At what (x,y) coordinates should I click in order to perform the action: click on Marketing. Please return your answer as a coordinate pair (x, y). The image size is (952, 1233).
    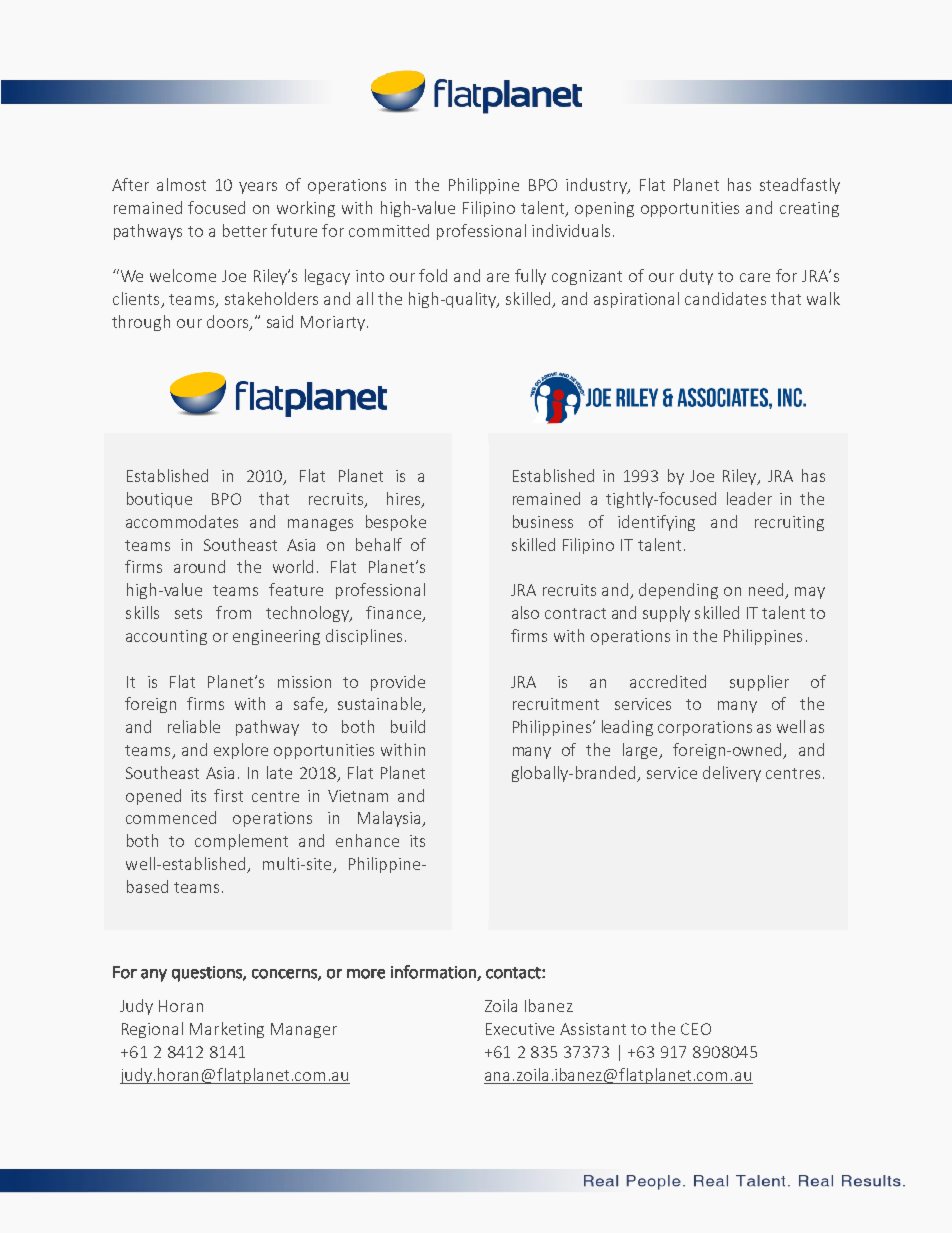
    Looking at the image, I should click on (227, 1030).
